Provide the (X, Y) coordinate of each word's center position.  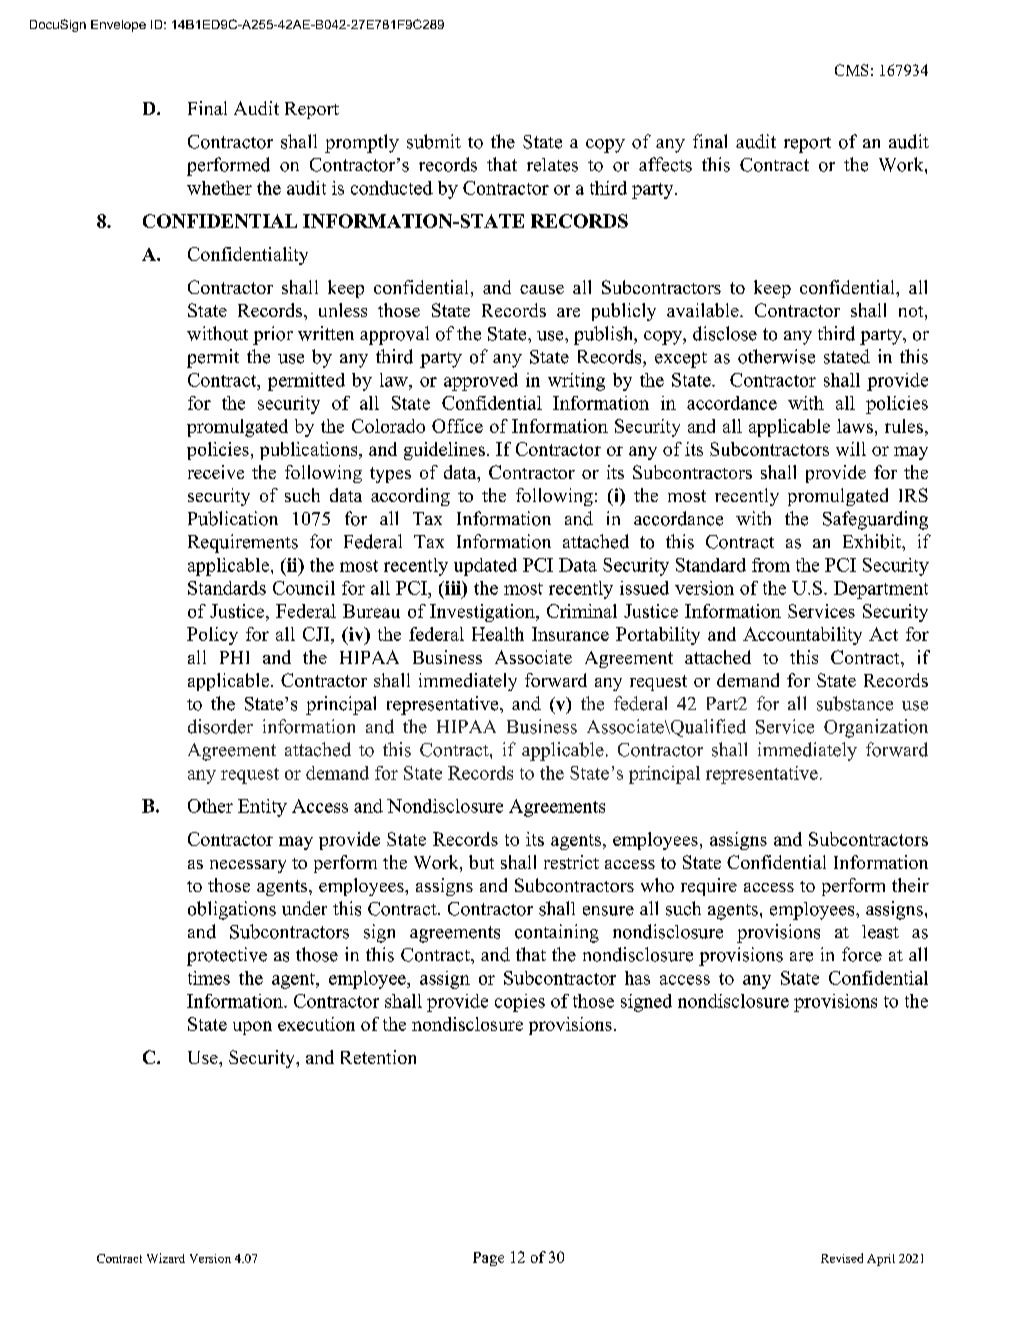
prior (273, 335)
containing (557, 933)
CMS (851, 70)
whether (219, 188)
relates (552, 165)
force (862, 954)
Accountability (802, 636)
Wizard (166, 1258)
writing (576, 382)
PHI (234, 657)
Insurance (570, 634)
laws (855, 426)
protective (227, 956)
